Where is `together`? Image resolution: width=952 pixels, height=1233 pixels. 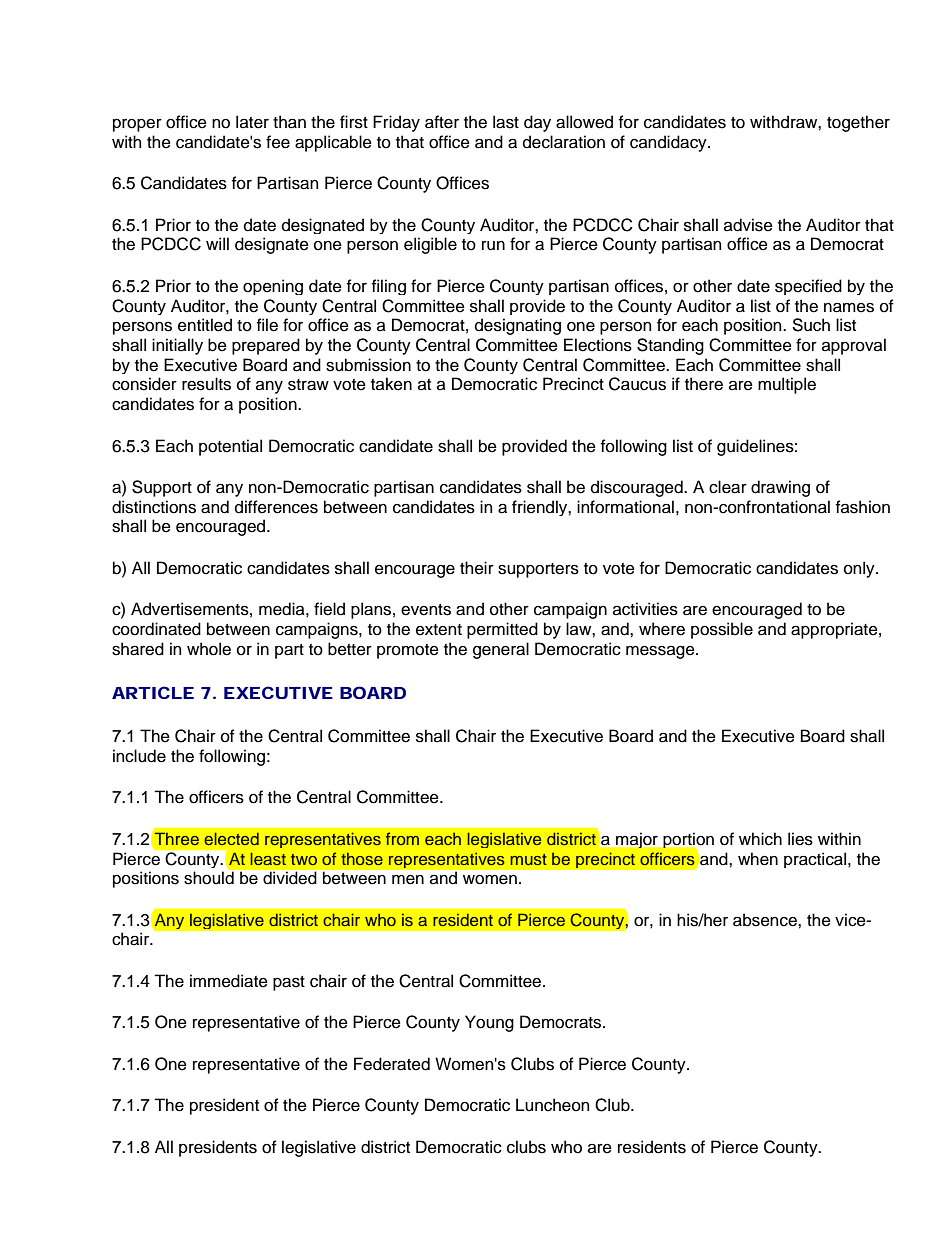 together is located at coordinates (858, 123).
